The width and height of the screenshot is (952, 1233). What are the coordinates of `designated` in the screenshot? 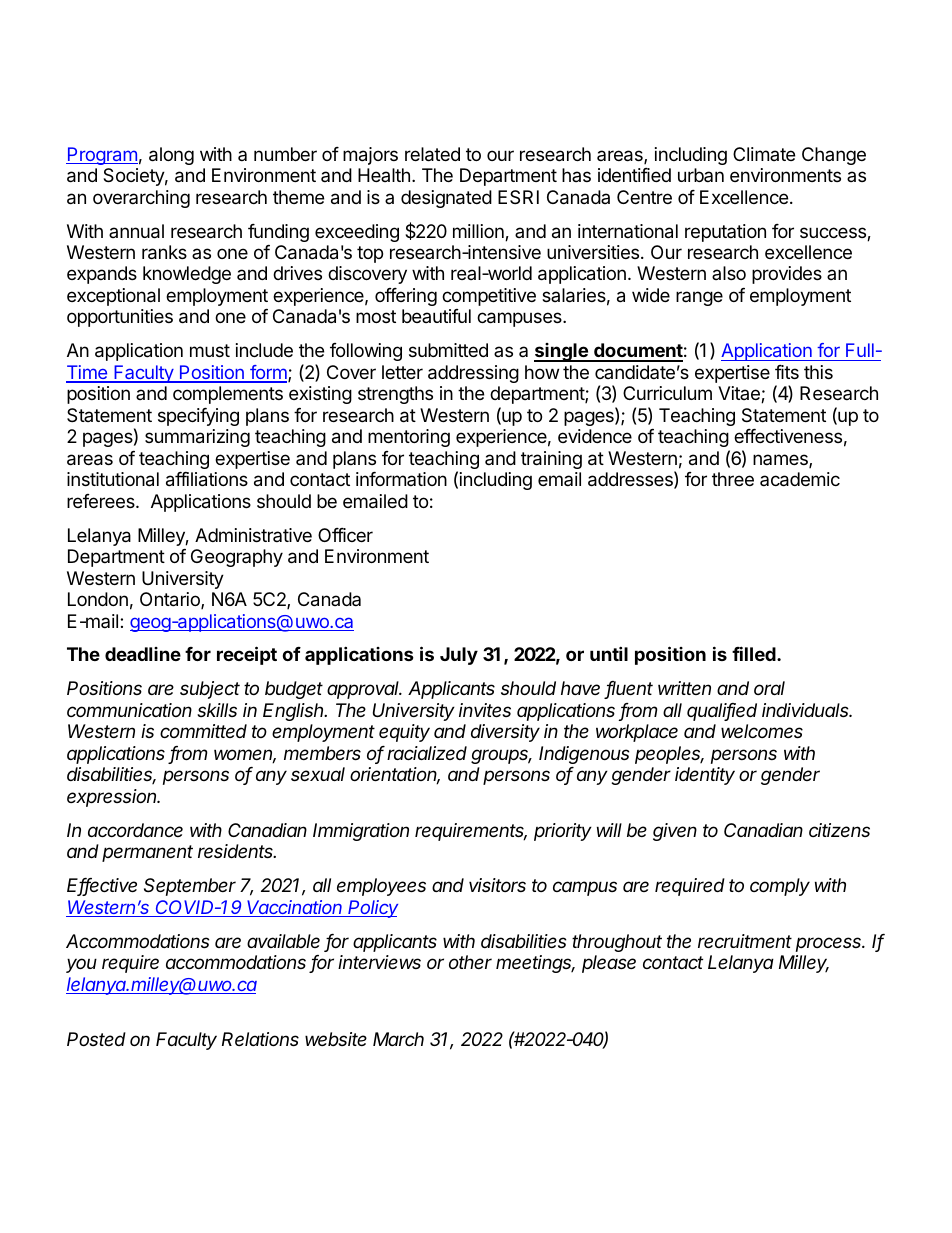 It's located at (446, 199).
